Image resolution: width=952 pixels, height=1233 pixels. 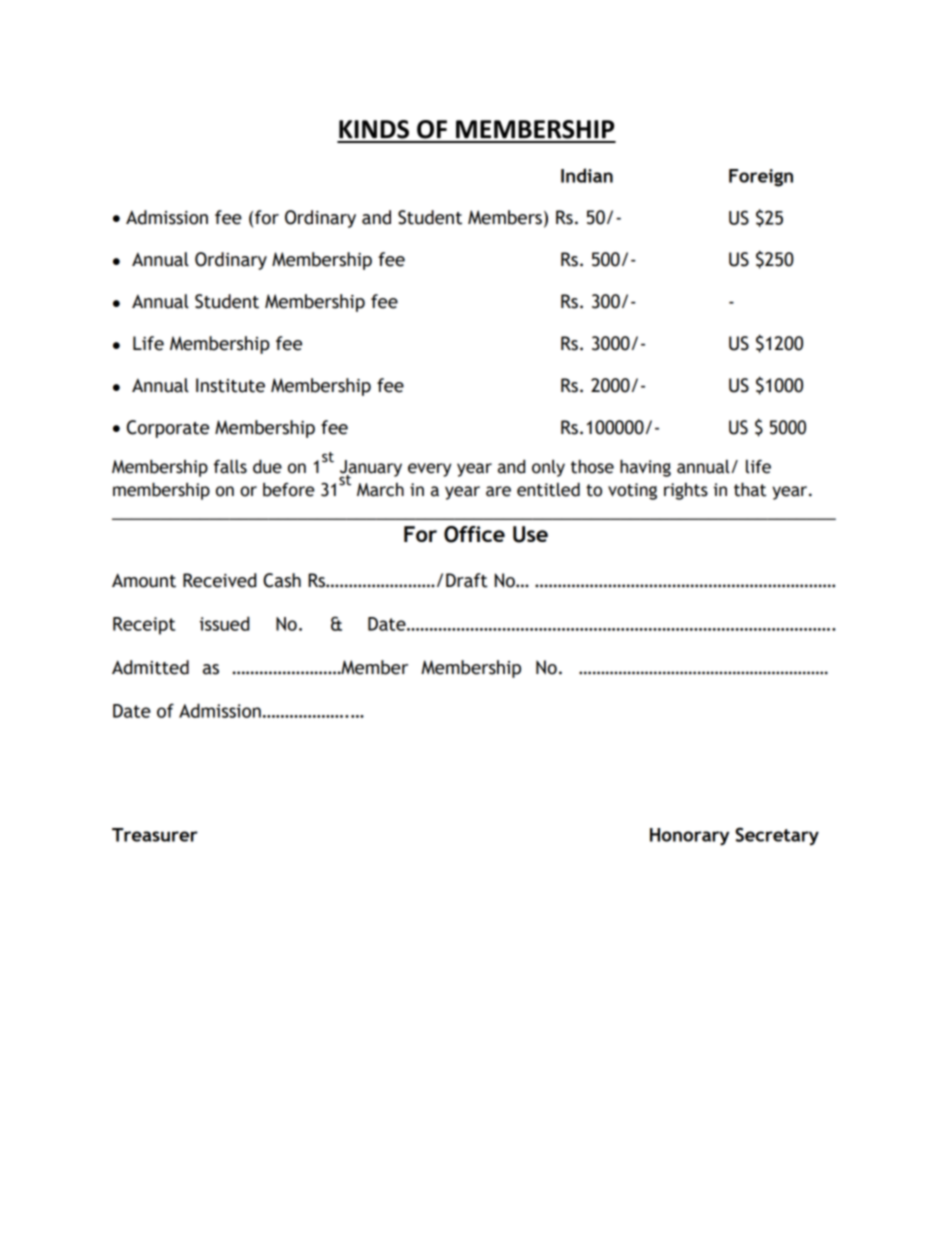 I want to click on every, so click(x=429, y=470).
